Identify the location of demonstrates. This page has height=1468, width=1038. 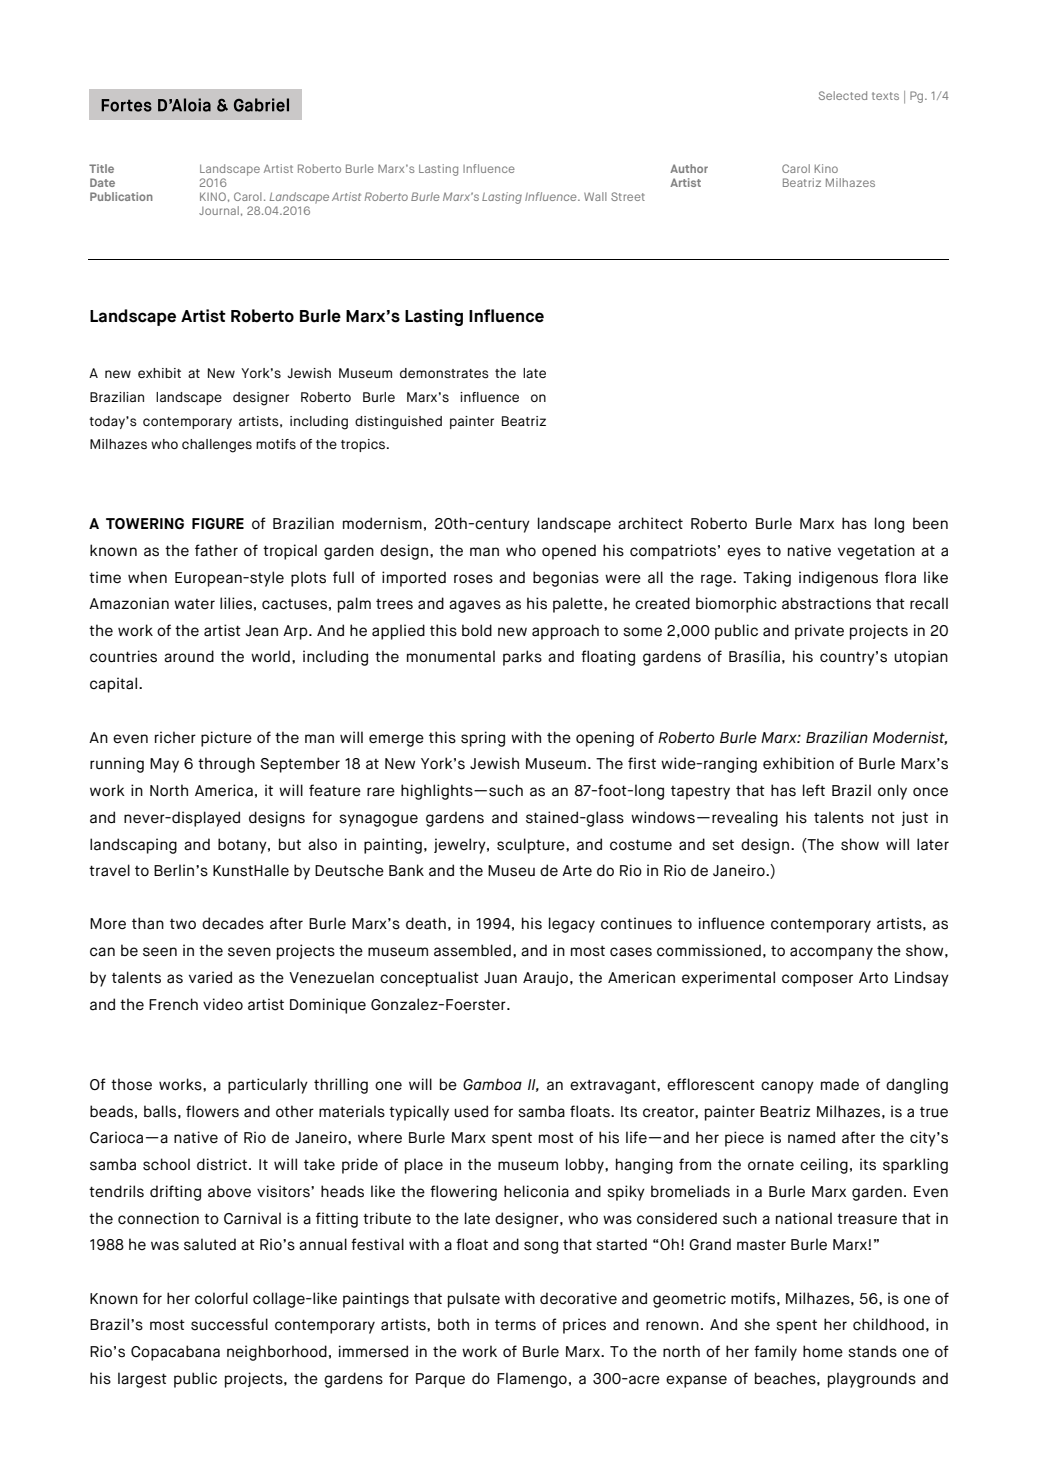
(444, 373).
